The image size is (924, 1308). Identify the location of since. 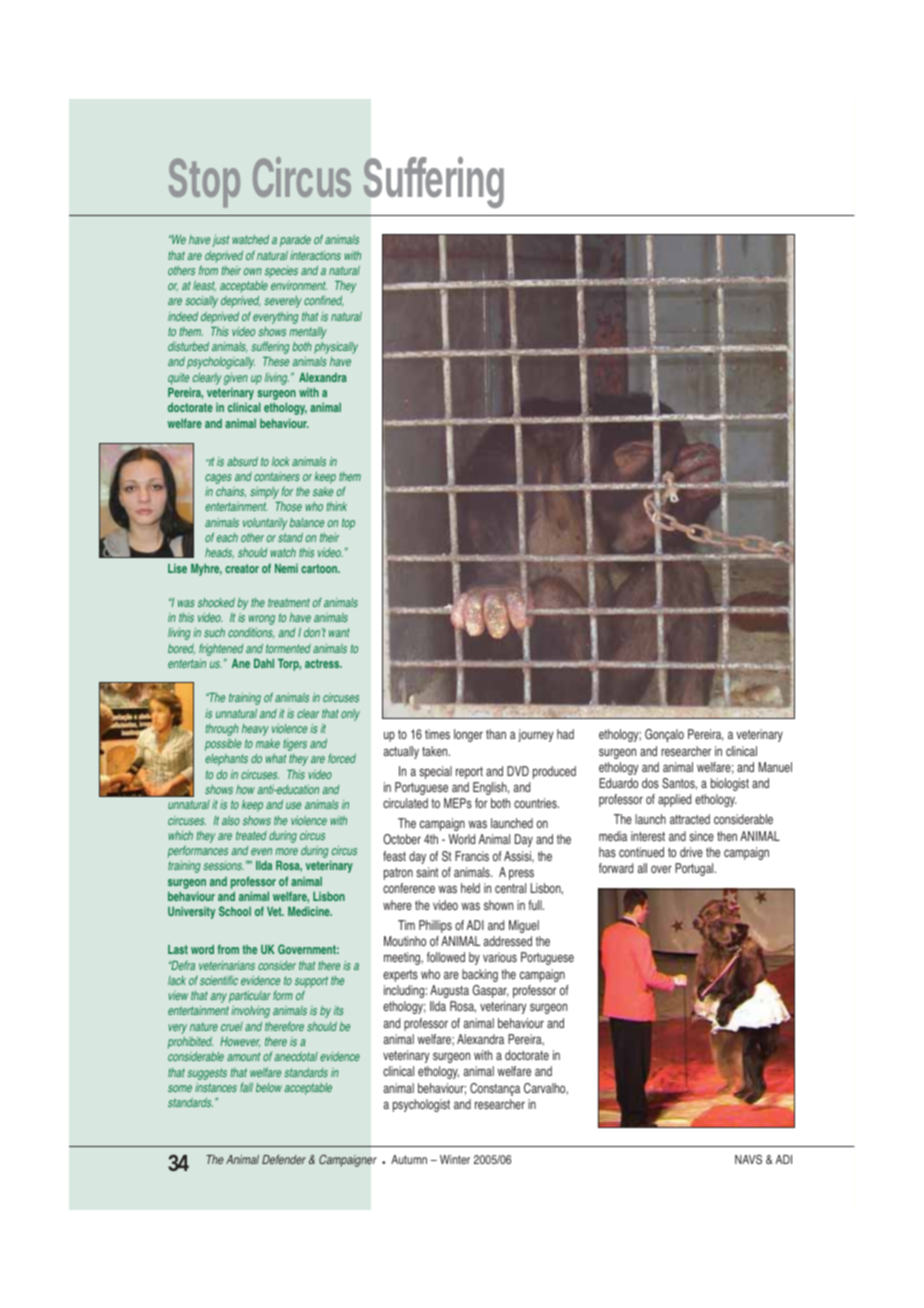
(701, 836).
